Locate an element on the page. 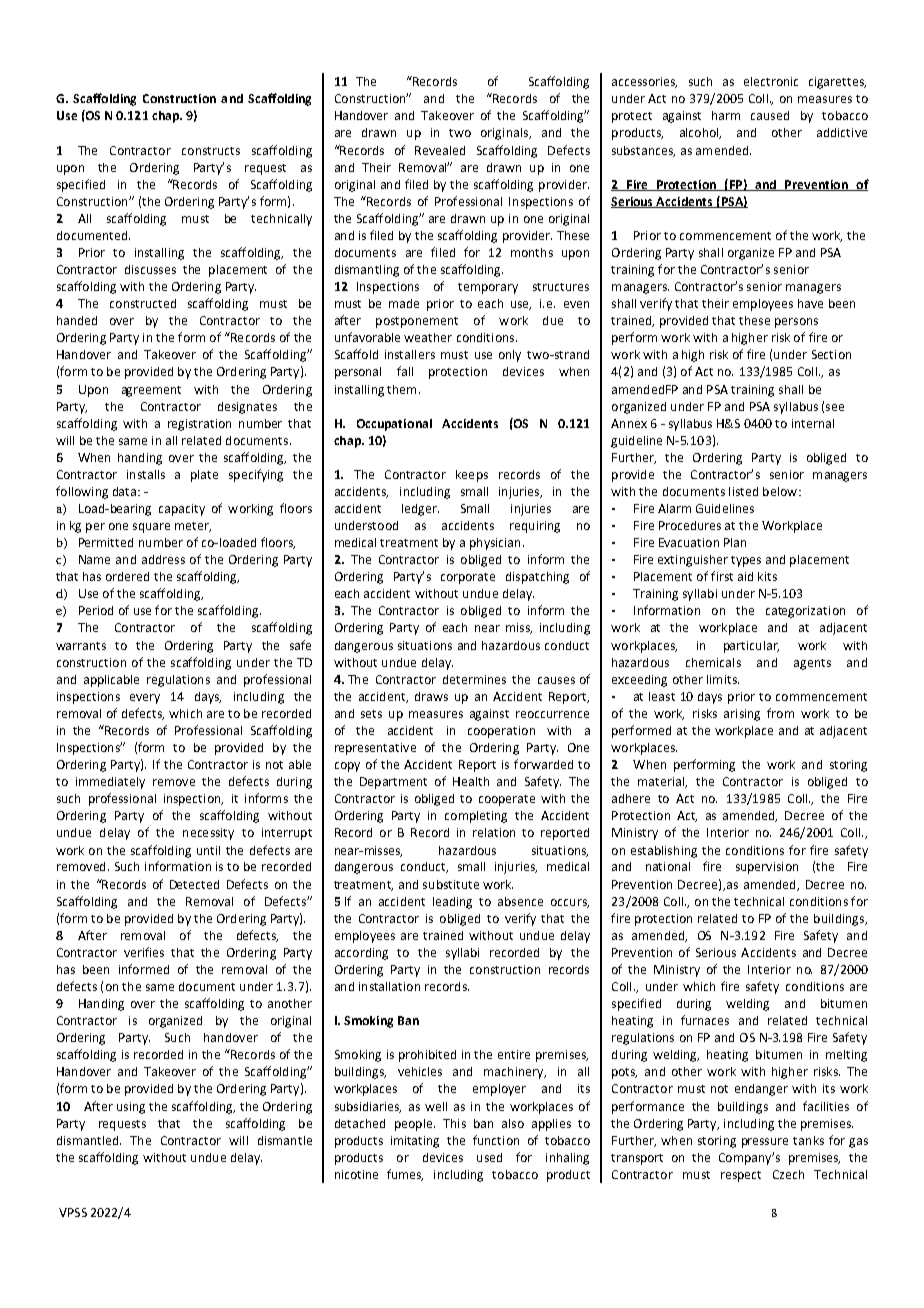  constructs is located at coordinates (211, 151).
